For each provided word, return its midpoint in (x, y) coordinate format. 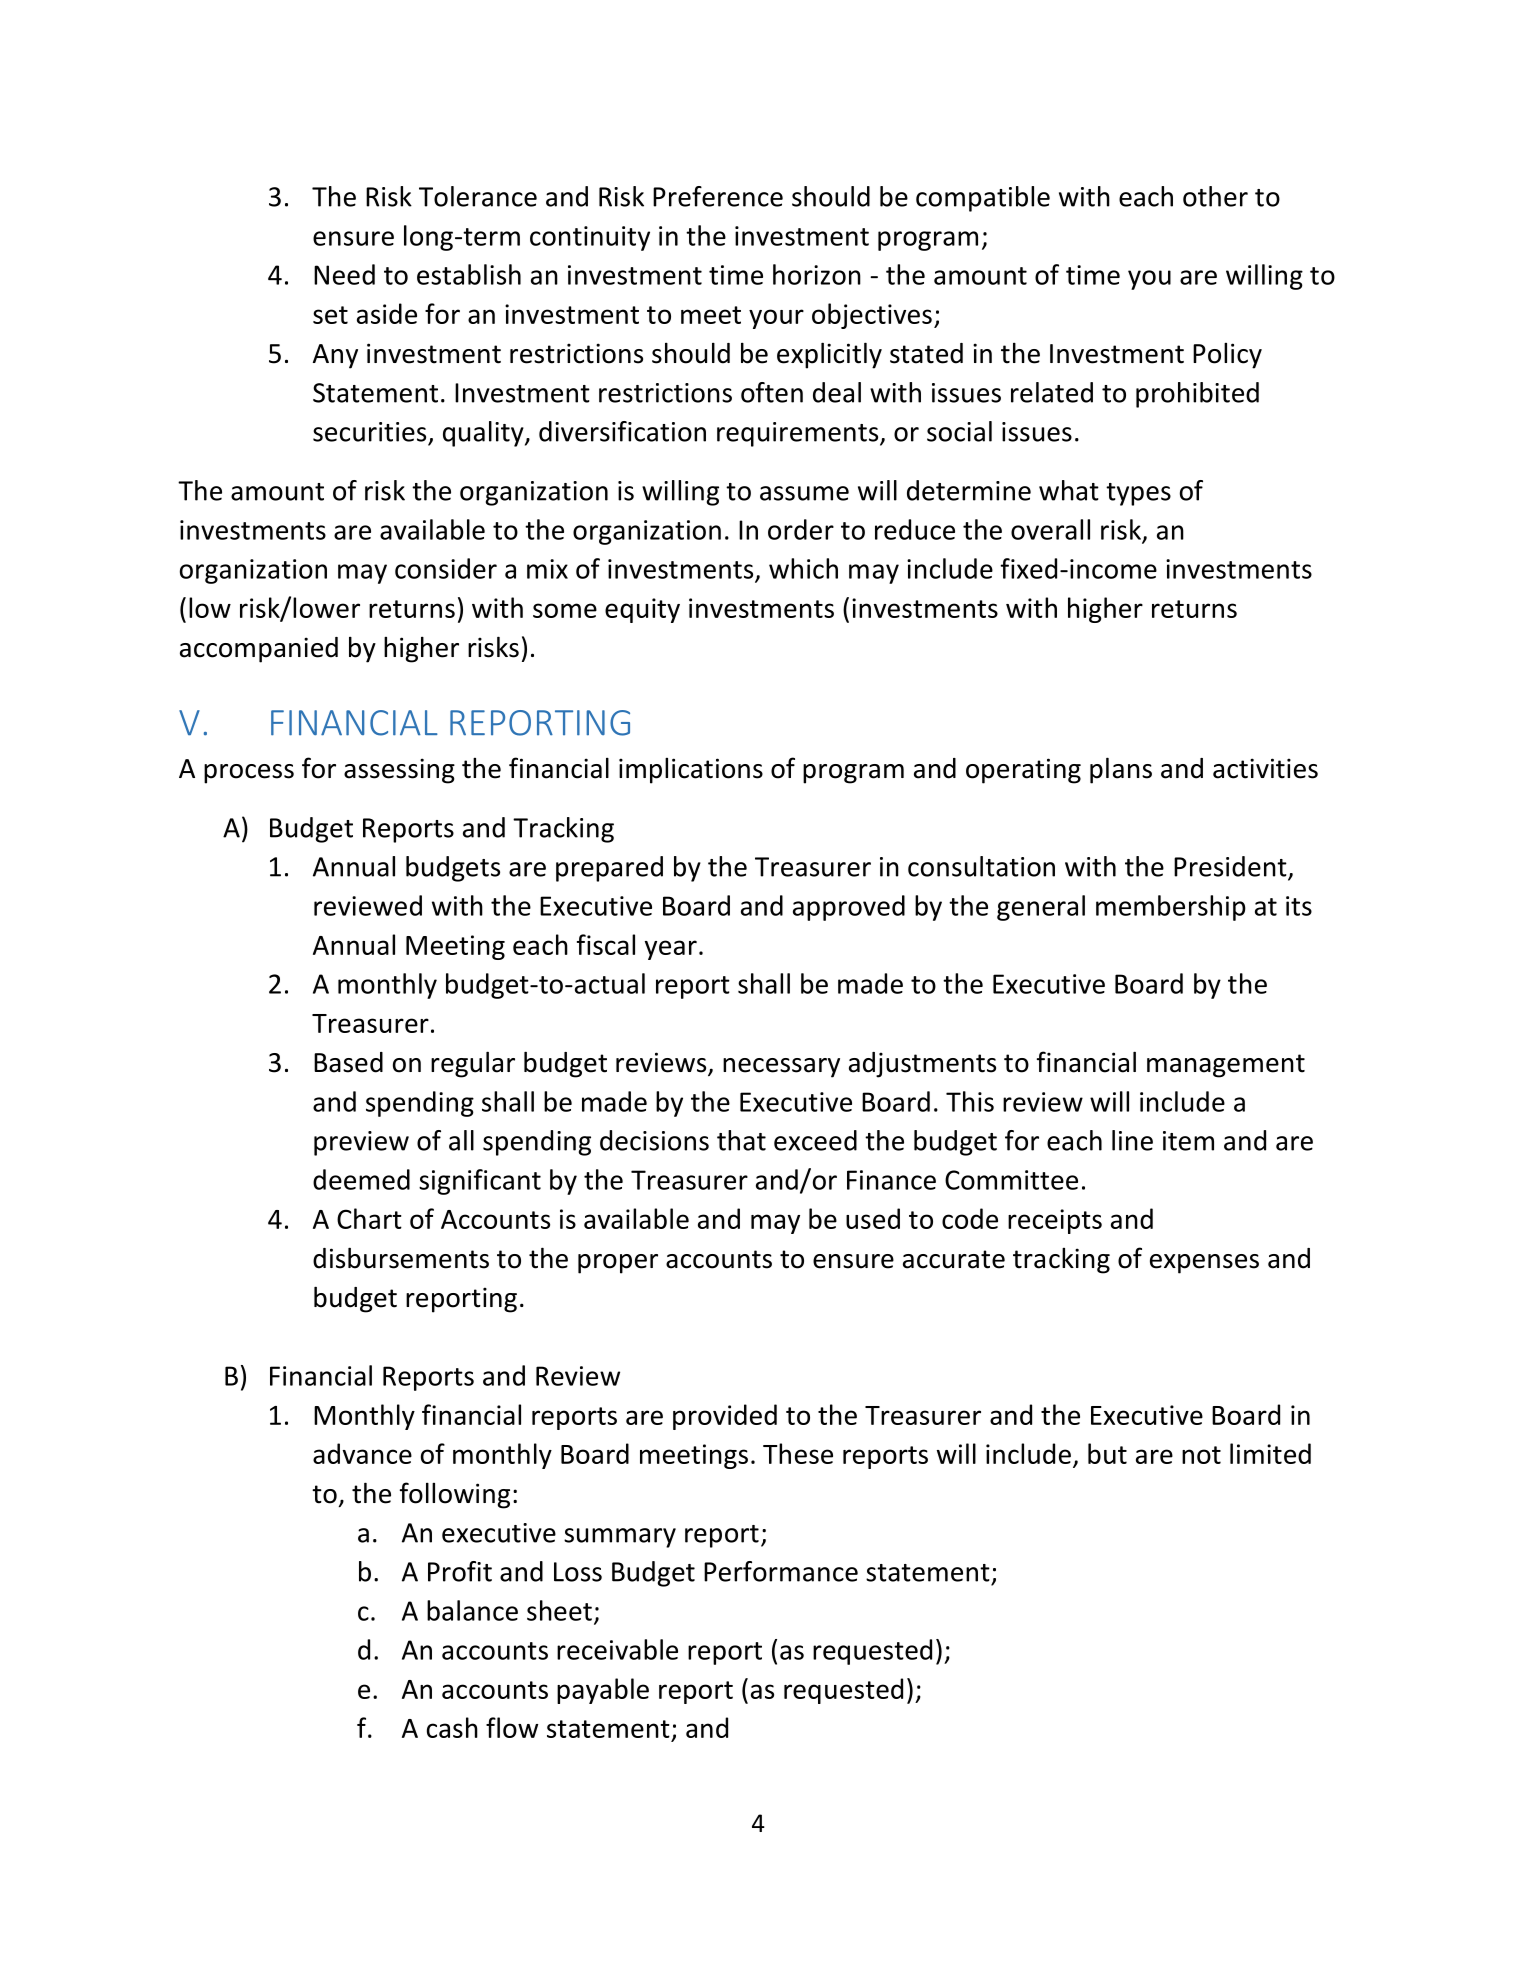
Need (344, 274)
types (1138, 494)
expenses (1204, 1264)
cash (452, 1727)
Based (348, 1062)
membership (1171, 908)
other (1215, 196)
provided (725, 1417)
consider (446, 568)
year (671, 950)
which (803, 568)
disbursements (401, 1258)
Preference (718, 196)
